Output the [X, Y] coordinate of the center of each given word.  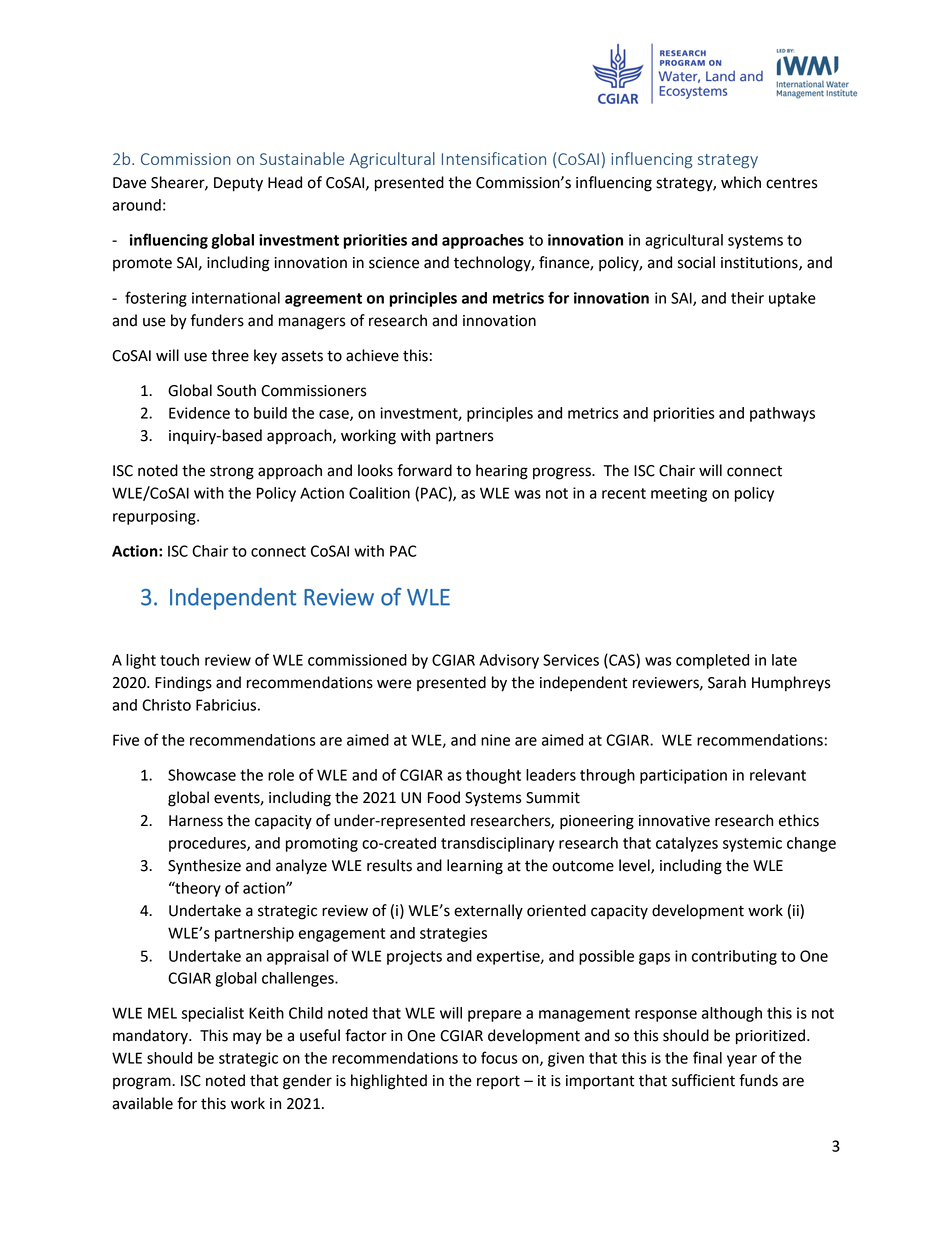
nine [495, 740]
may [247, 1038]
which [741, 182]
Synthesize [204, 867]
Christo [166, 705]
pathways [782, 414]
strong [232, 473]
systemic [752, 844]
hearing [502, 472]
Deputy [238, 184]
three [230, 355]
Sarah [727, 682]
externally [488, 912]
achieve [372, 355]
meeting [679, 494]
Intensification [494, 158]
